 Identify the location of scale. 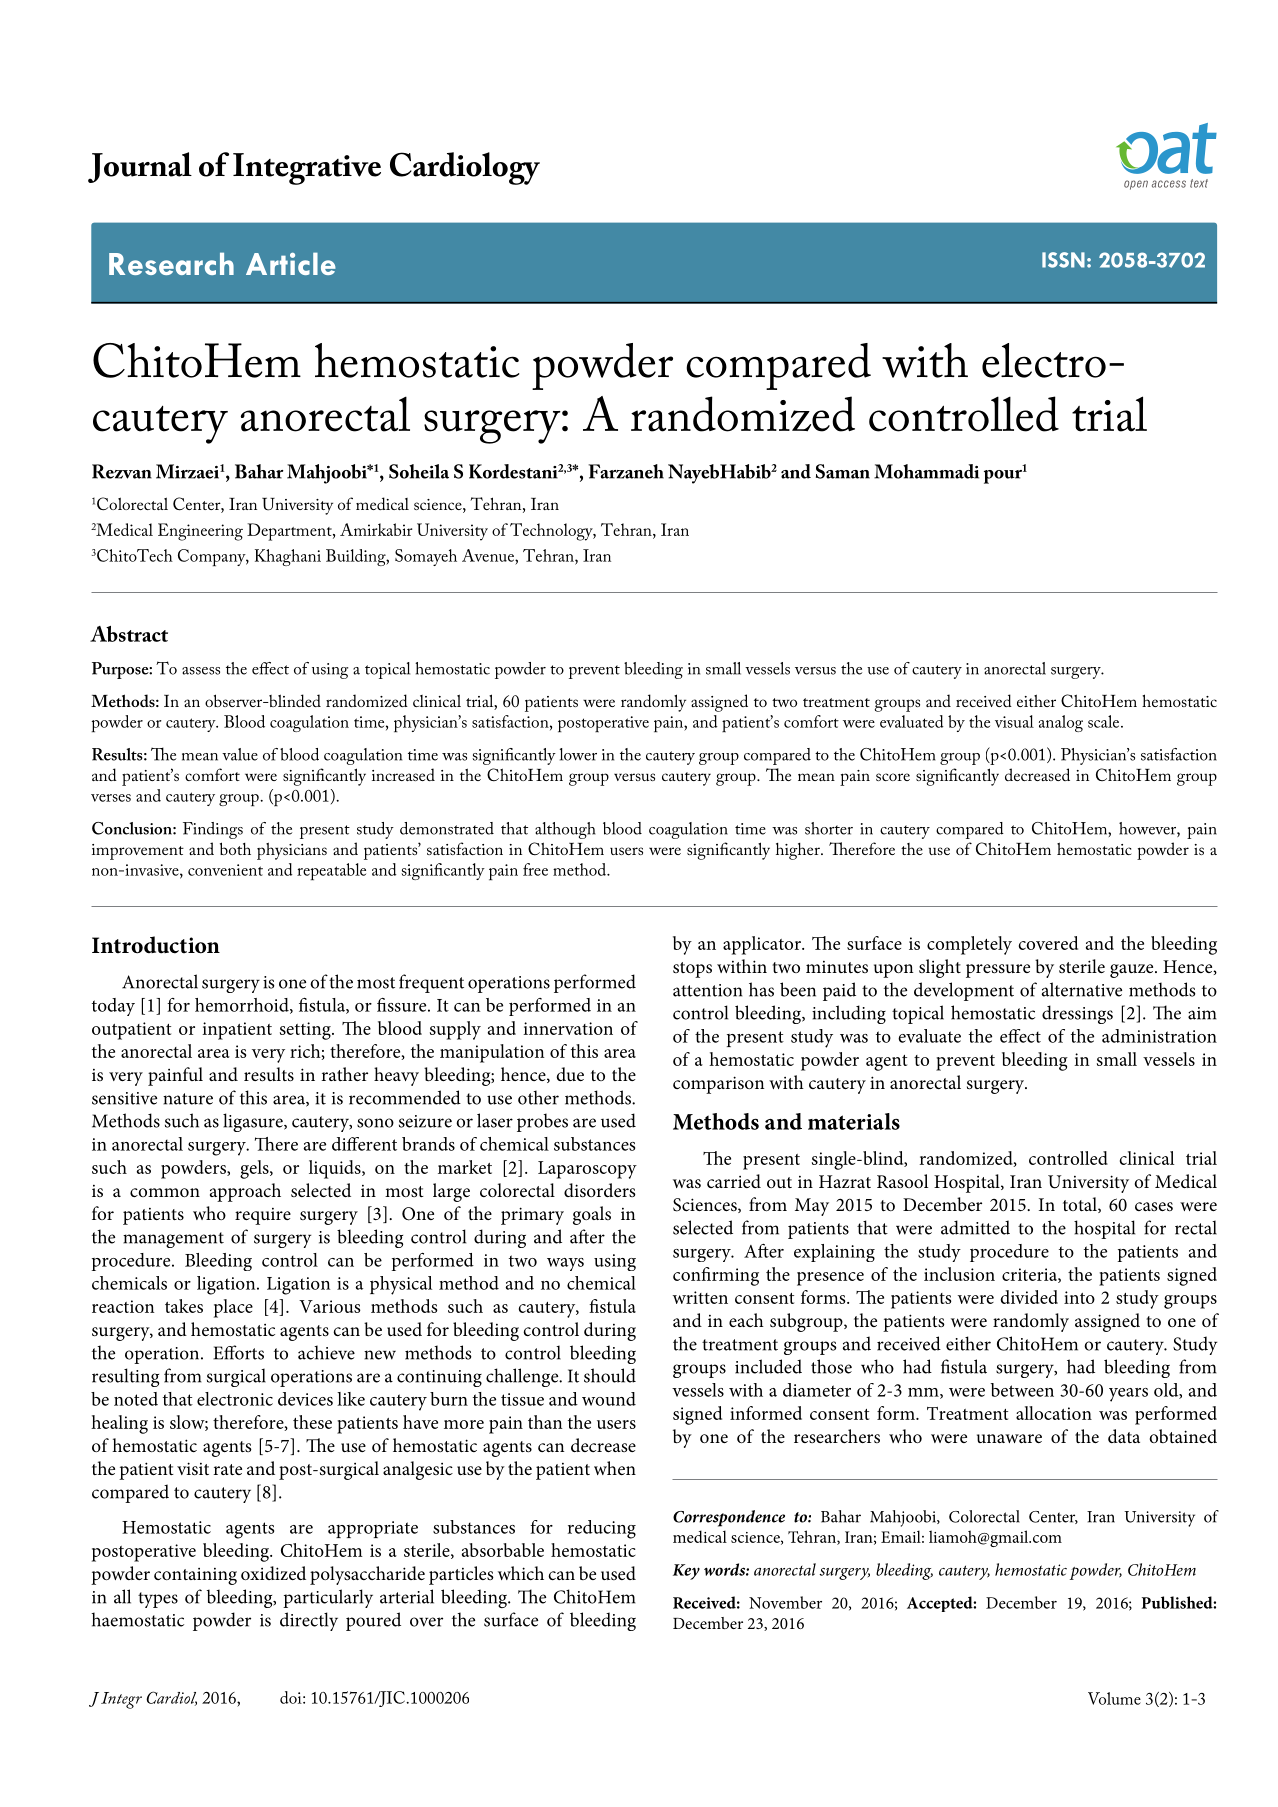
(1105, 721).
